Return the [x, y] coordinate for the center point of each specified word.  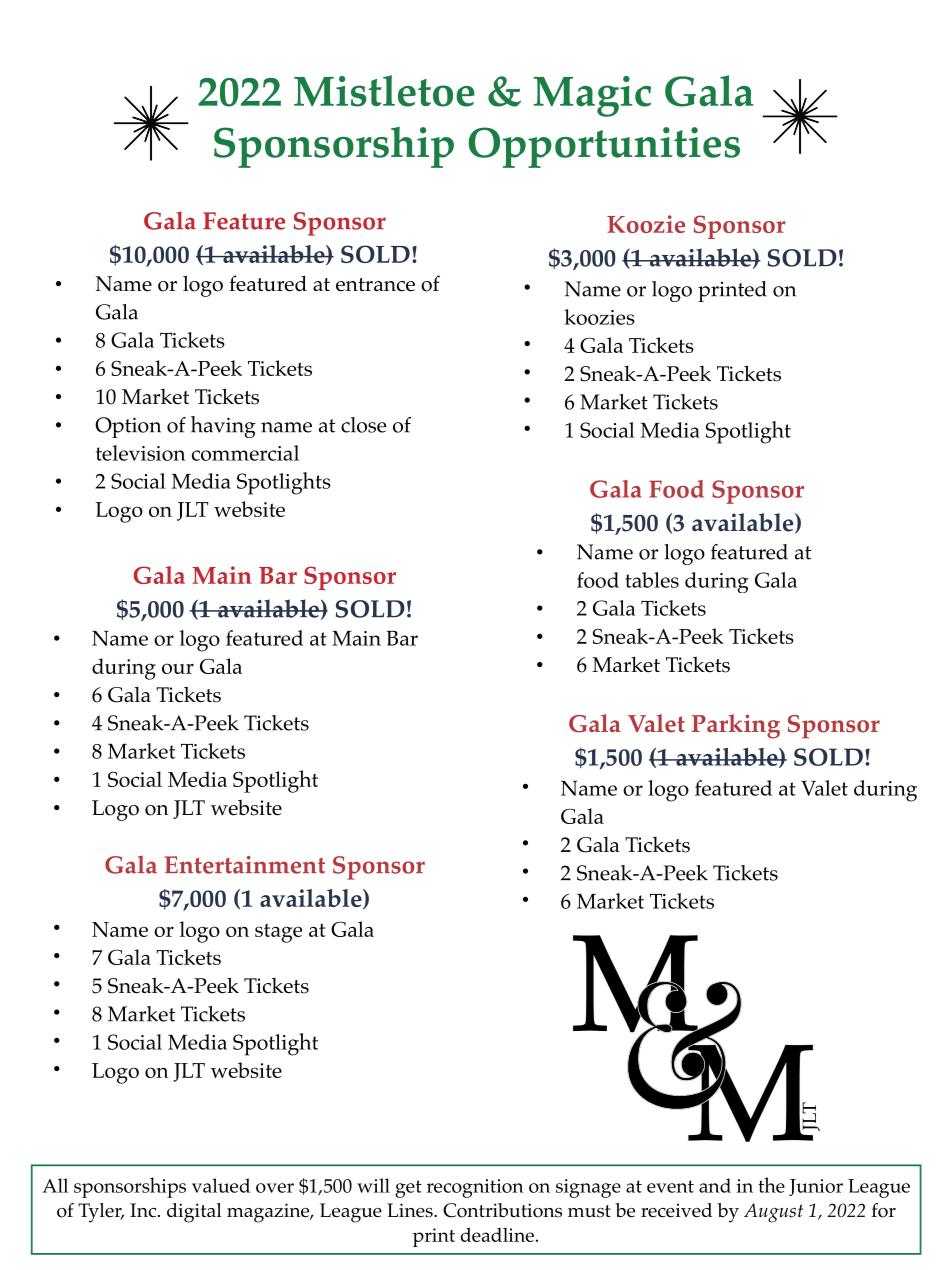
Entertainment [245, 865]
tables [652, 580]
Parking [736, 726]
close [363, 425]
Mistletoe [384, 91]
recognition [475, 1188]
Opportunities [604, 147]
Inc [144, 1210]
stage [278, 933]
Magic [592, 96]
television [141, 453]
